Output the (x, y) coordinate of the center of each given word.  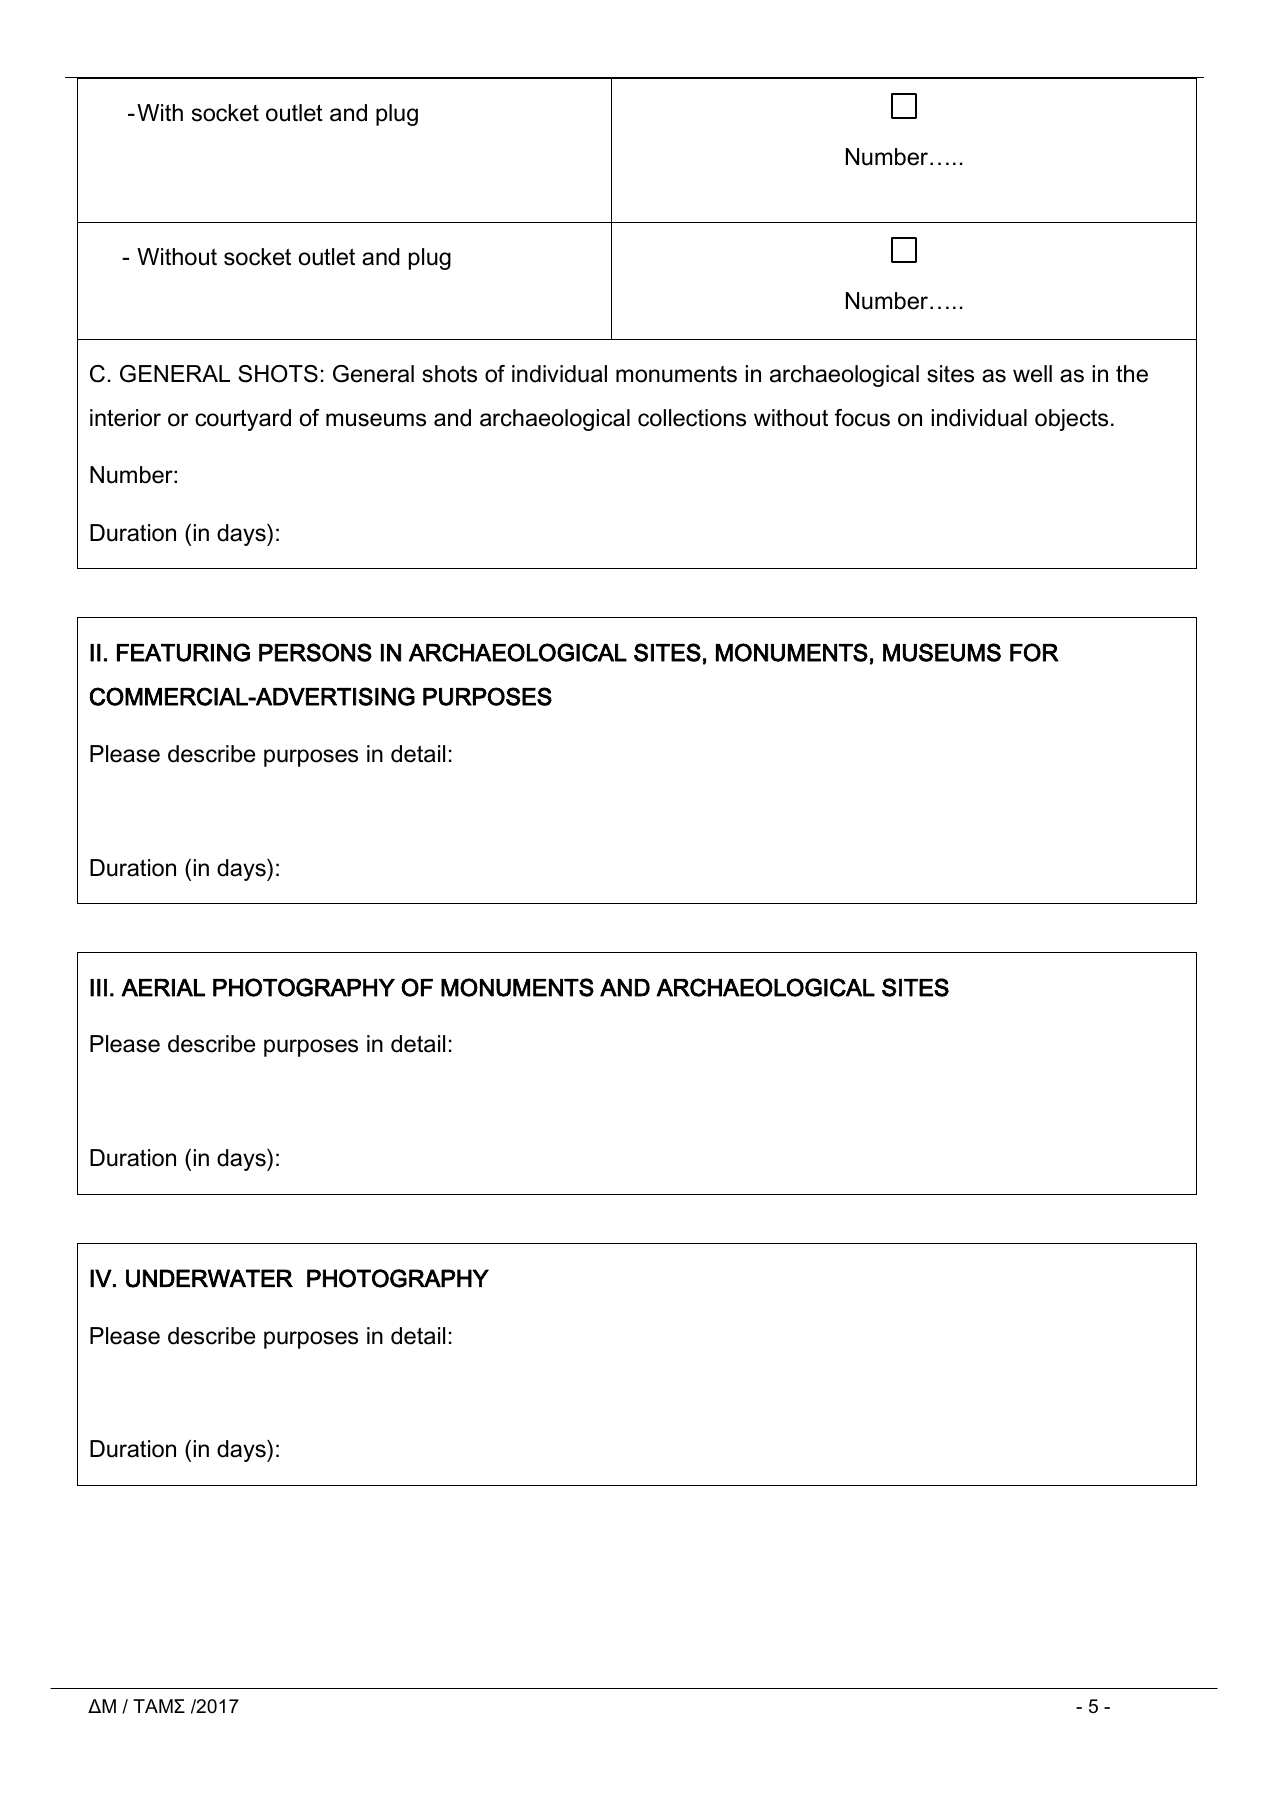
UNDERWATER (209, 1278)
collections (692, 418)
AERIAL (163, 988)
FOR (1034, 652)
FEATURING (183, 652)
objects (1071, 420)
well (1032, 374)
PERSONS (315, 652)
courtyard (243, 420)
